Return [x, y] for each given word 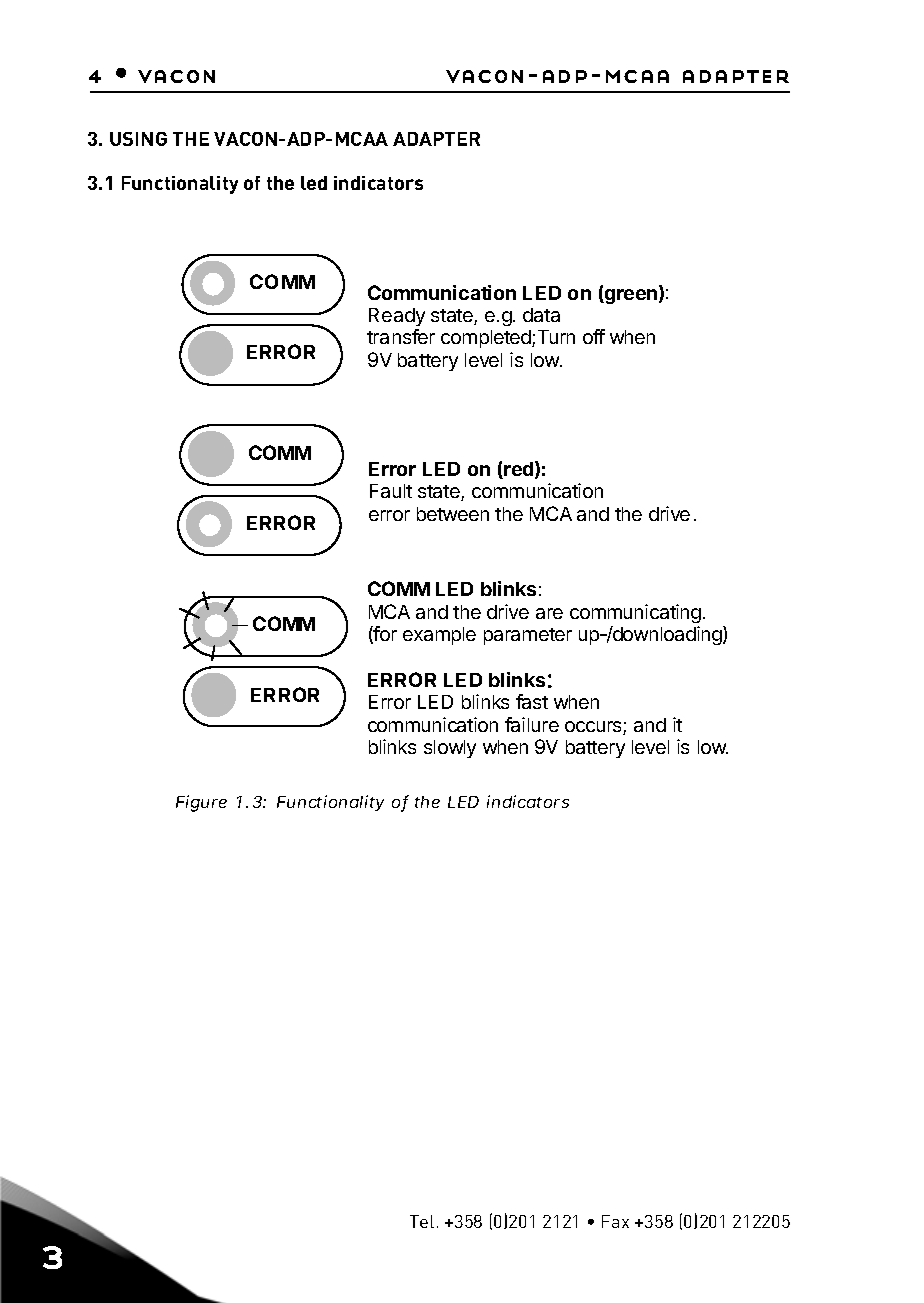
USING [138, 139]
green [630, 296]
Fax [615, 1221]
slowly [450, 749]
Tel [422, 1221]
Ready [397, 317]
